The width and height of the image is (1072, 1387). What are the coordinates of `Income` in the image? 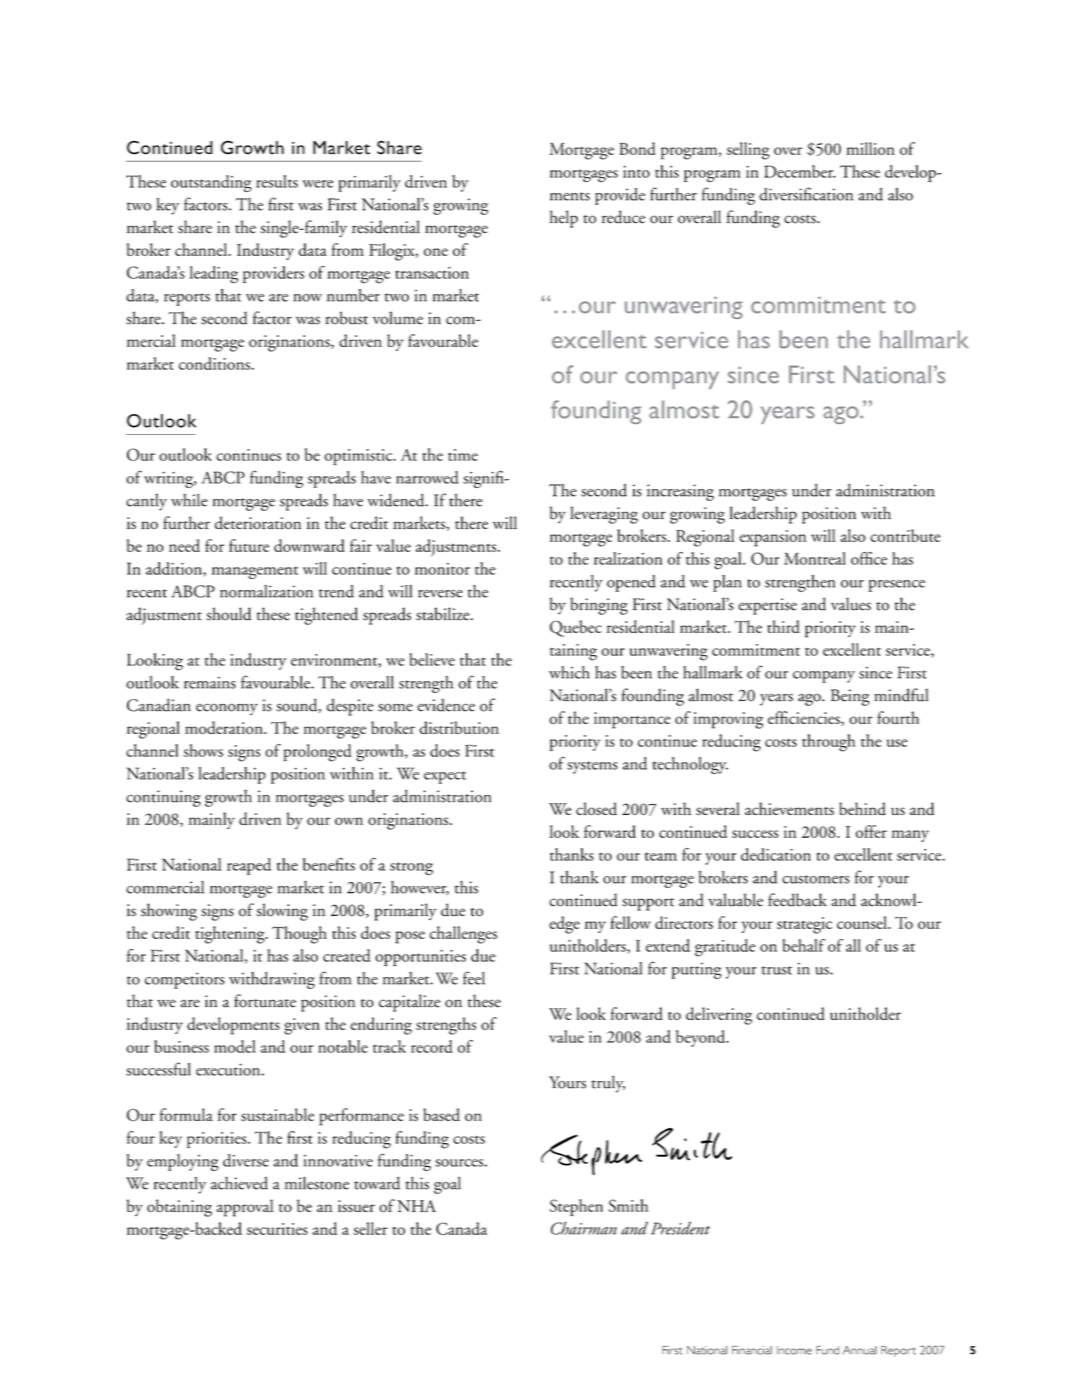 It's located at (794, 1350).
